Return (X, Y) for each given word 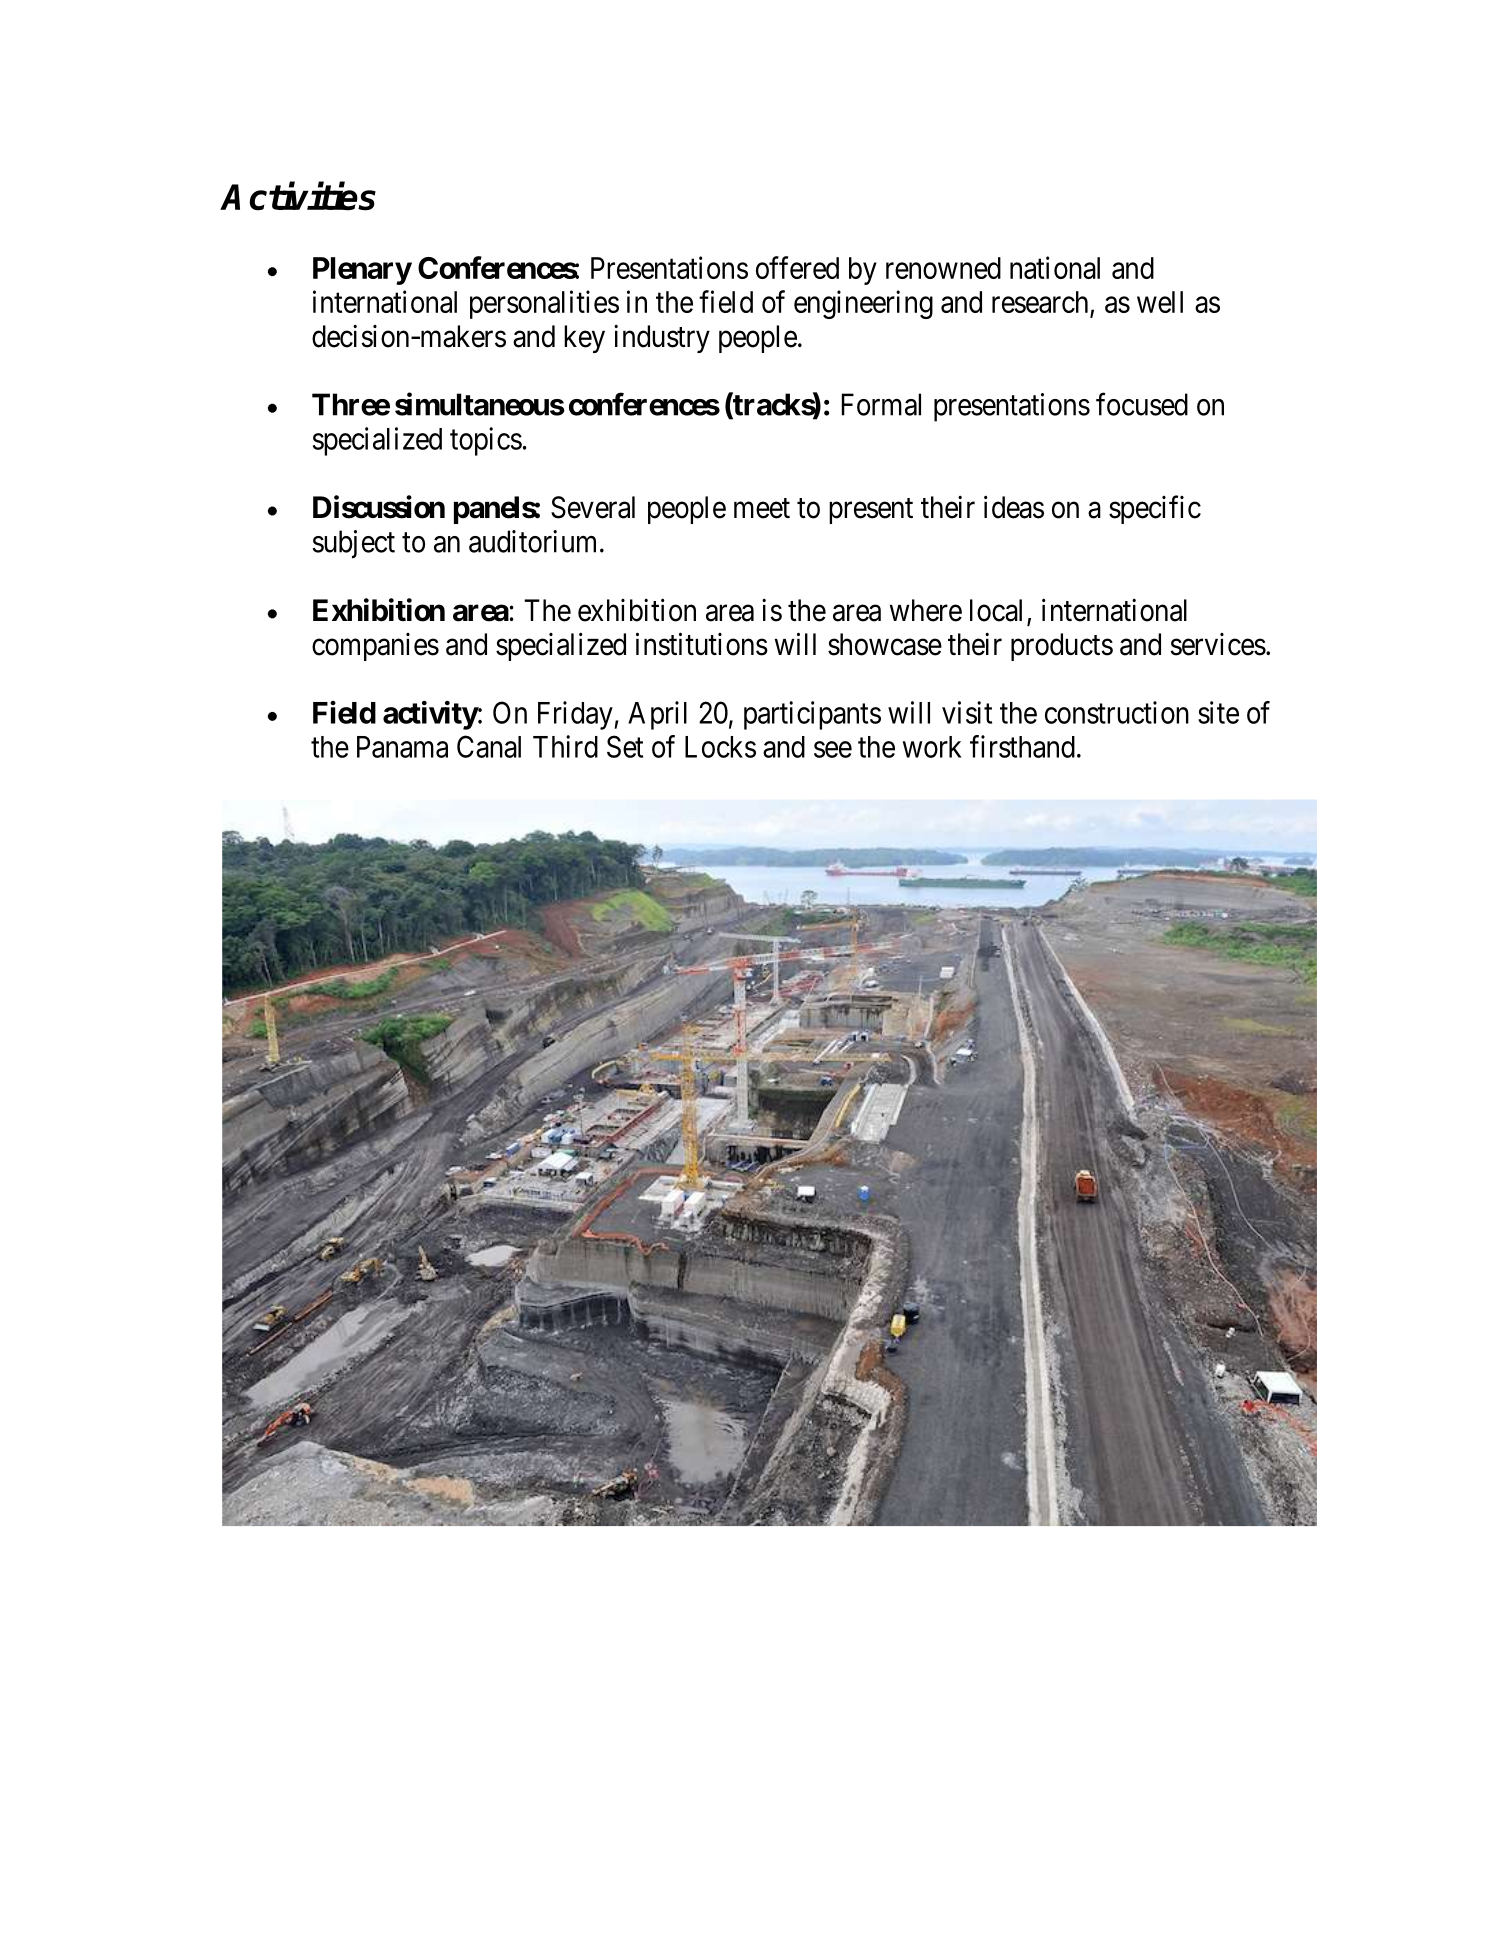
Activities (298, 196)
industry (662, 339)
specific (1155, 509)
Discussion (379, 507)
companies (375, 647)
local (999, 611)
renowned (943, 268)
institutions (702, 644)
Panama (402, 747)
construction (1117, 712)
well (1160, 302)
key (584, 339)
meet (762, 509)
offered (797, 267)
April (657, 715)
